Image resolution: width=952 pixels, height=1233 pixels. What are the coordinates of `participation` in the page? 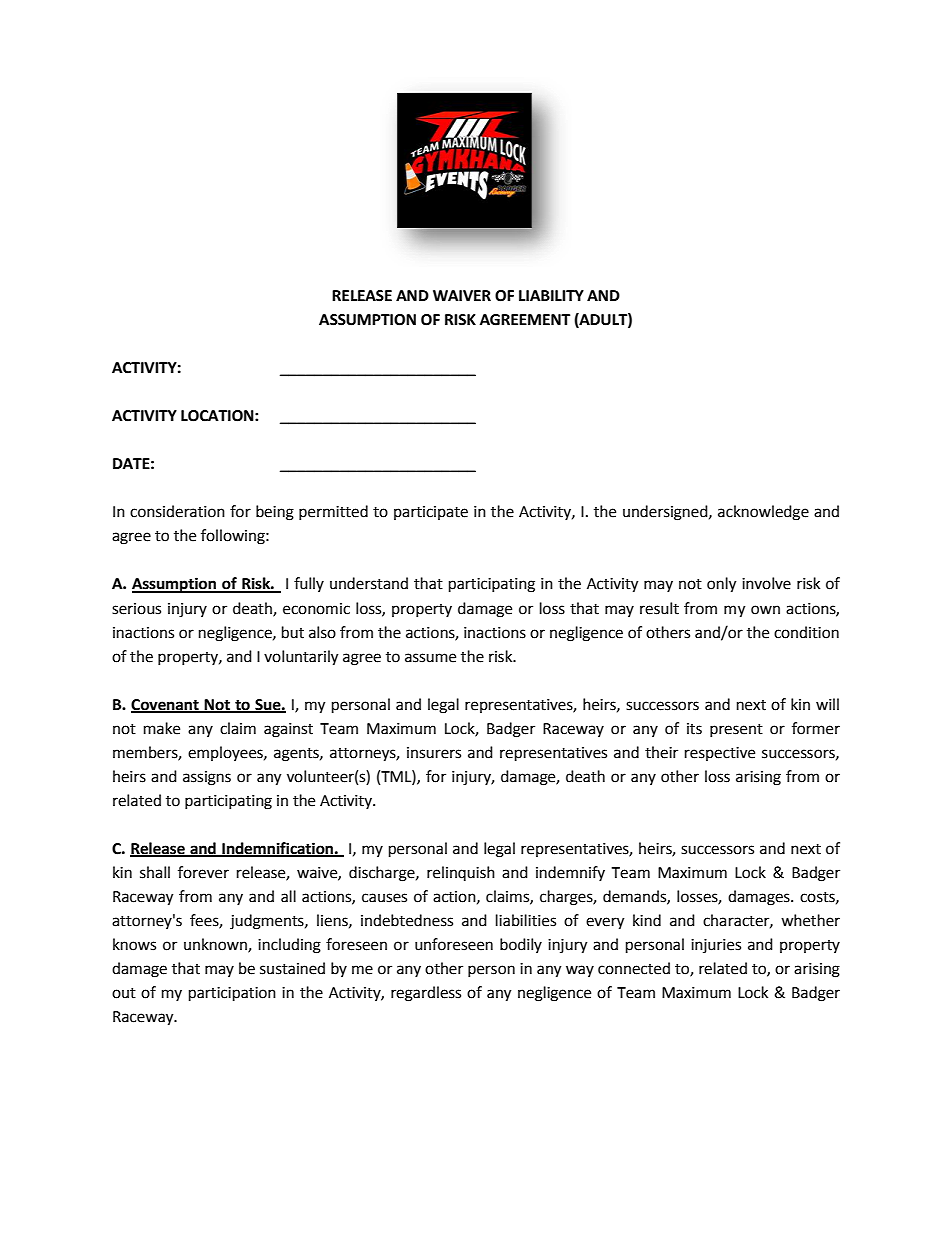 It's located at (232, 994).
